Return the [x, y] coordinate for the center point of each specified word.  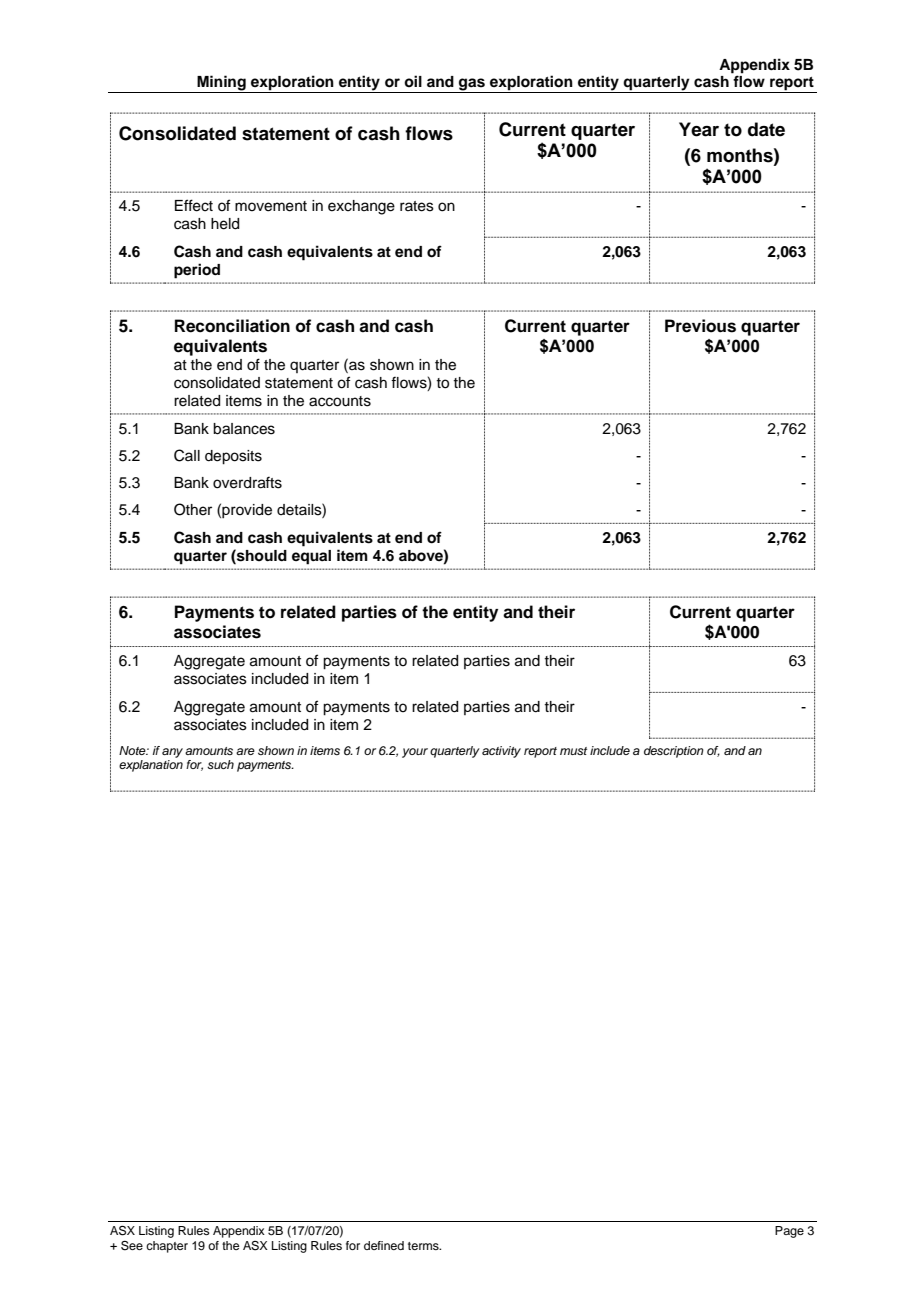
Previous [700, 326]
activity [501, 752]
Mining [221, 84]
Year [699, 129]
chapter [167, 1247]
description [674, 752]
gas [472, 85]
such [220, 764]
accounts [340, 401]
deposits [233, 457]
